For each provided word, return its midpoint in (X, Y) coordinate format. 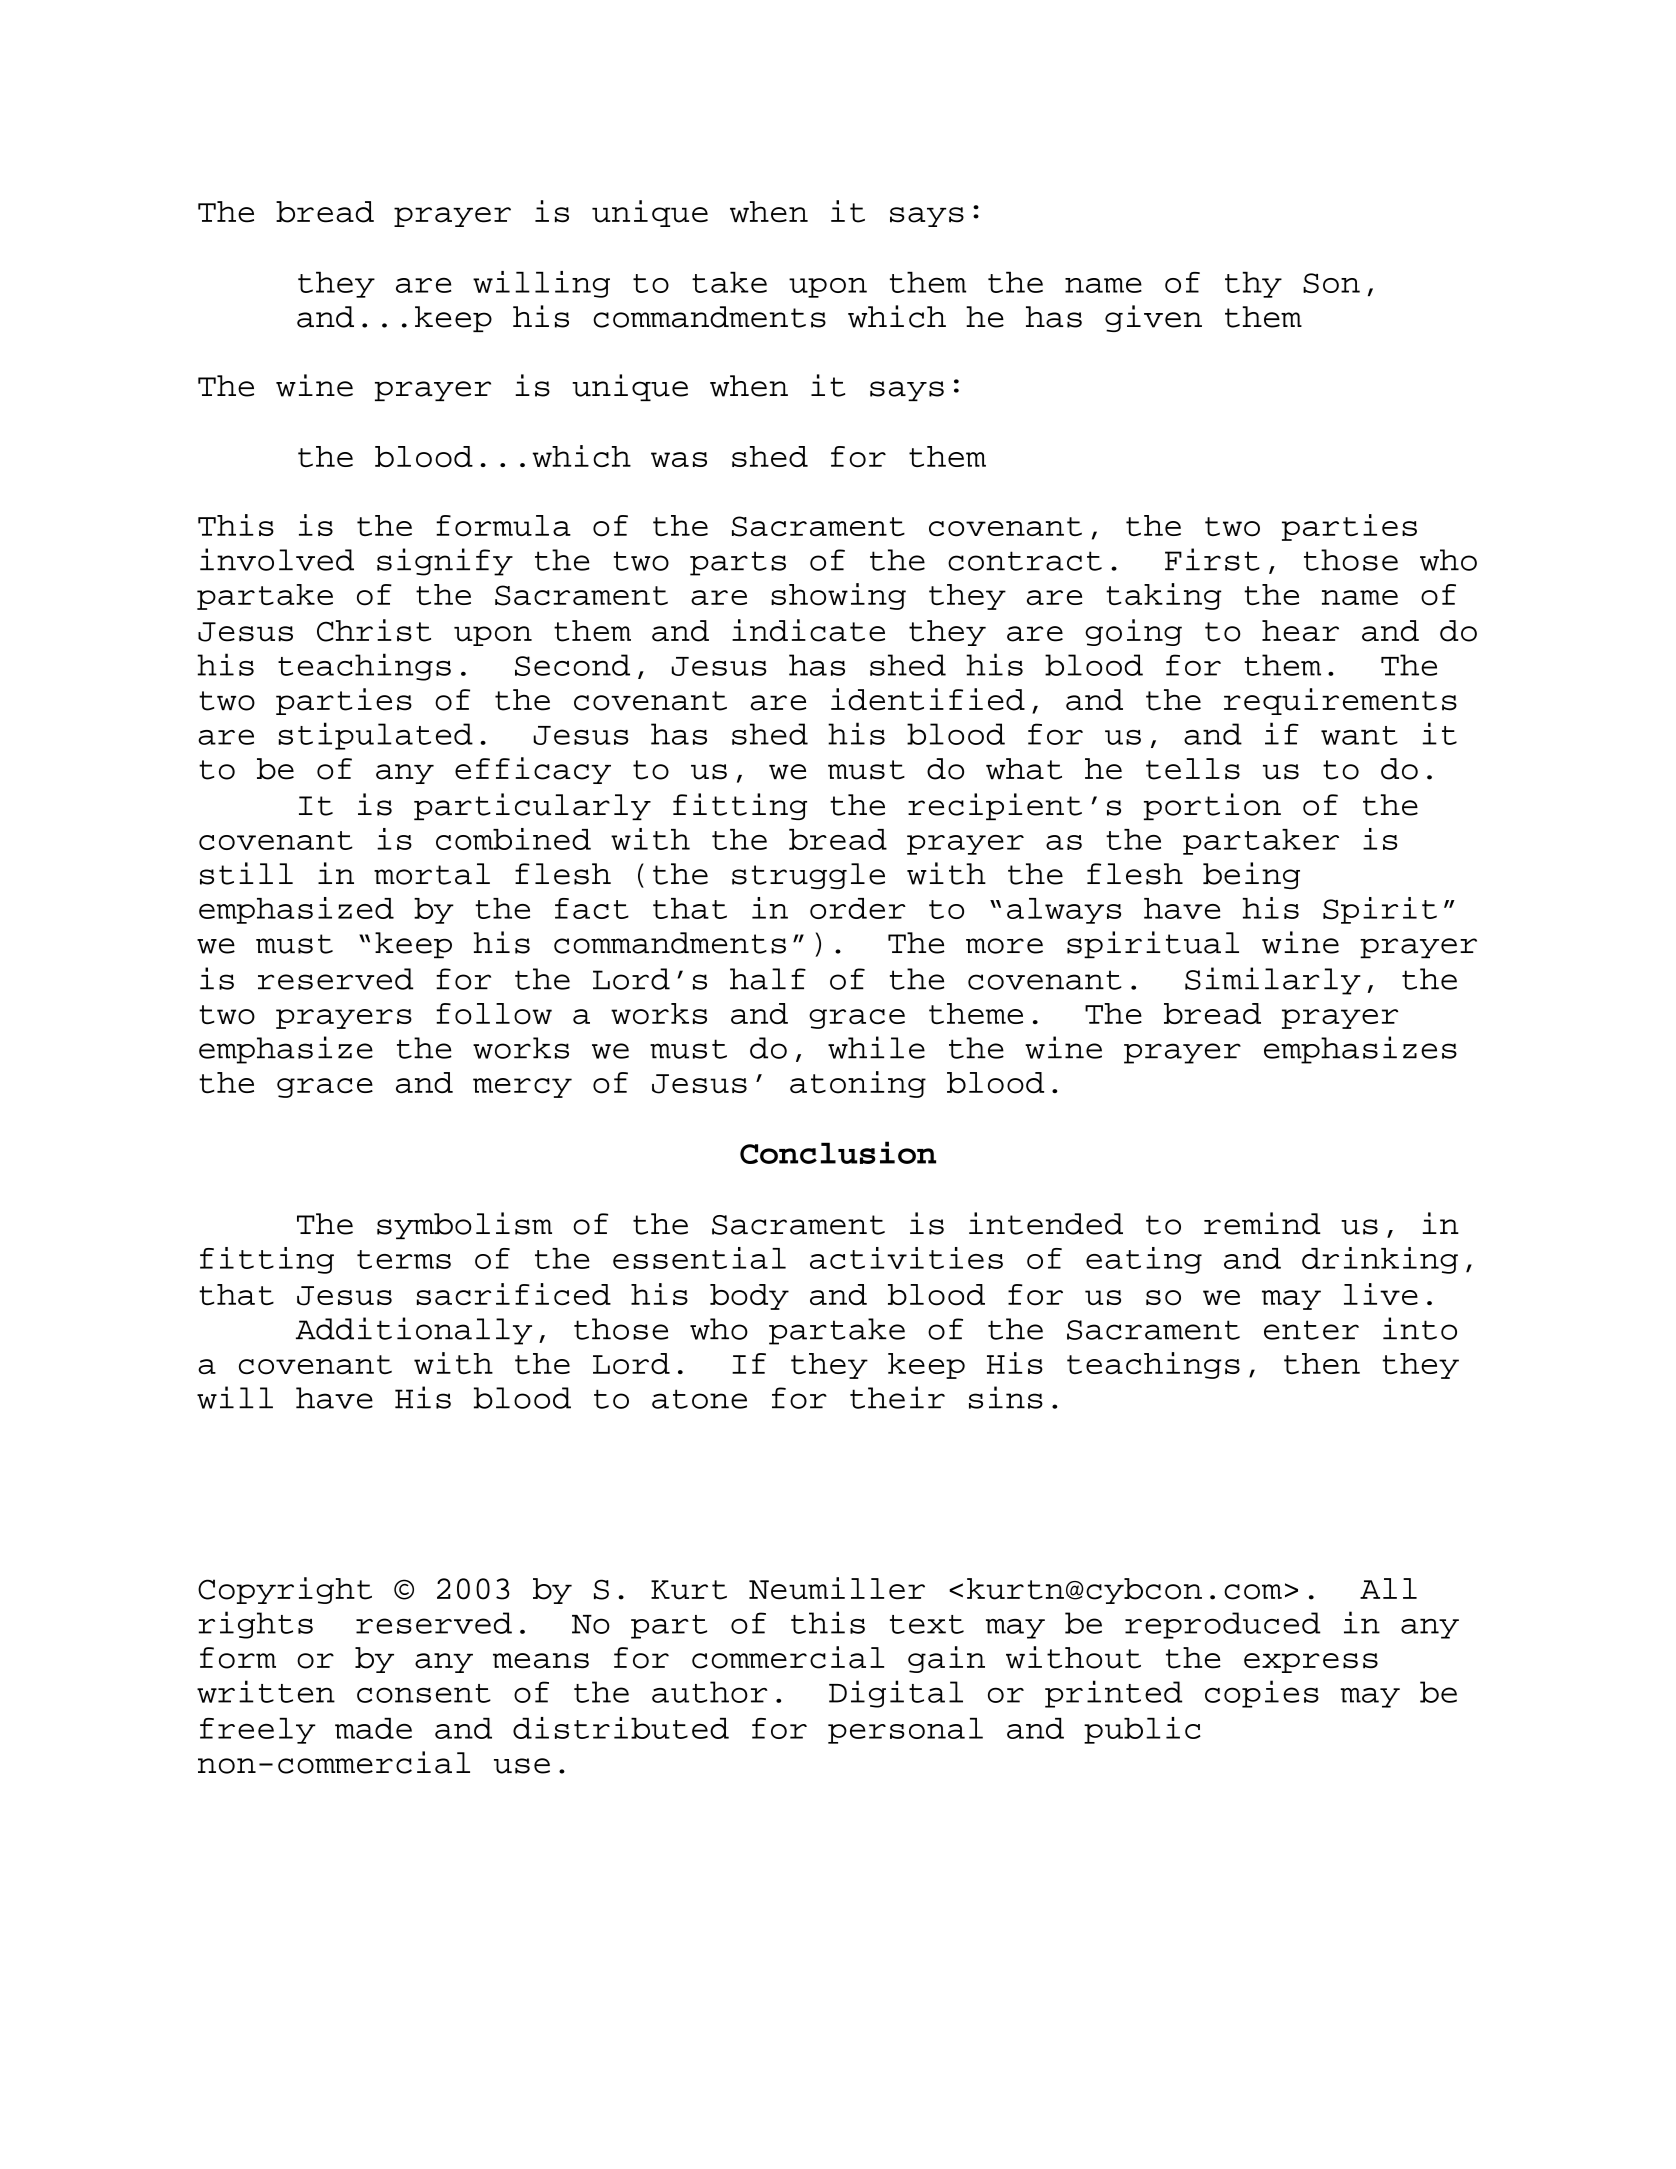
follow (494, 1014)
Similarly (1273, 981)
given (1153, 318)
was (679, 459)
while (876, 1047)
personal (905, 1731)
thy (1253, 285)
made (373, 1728)
